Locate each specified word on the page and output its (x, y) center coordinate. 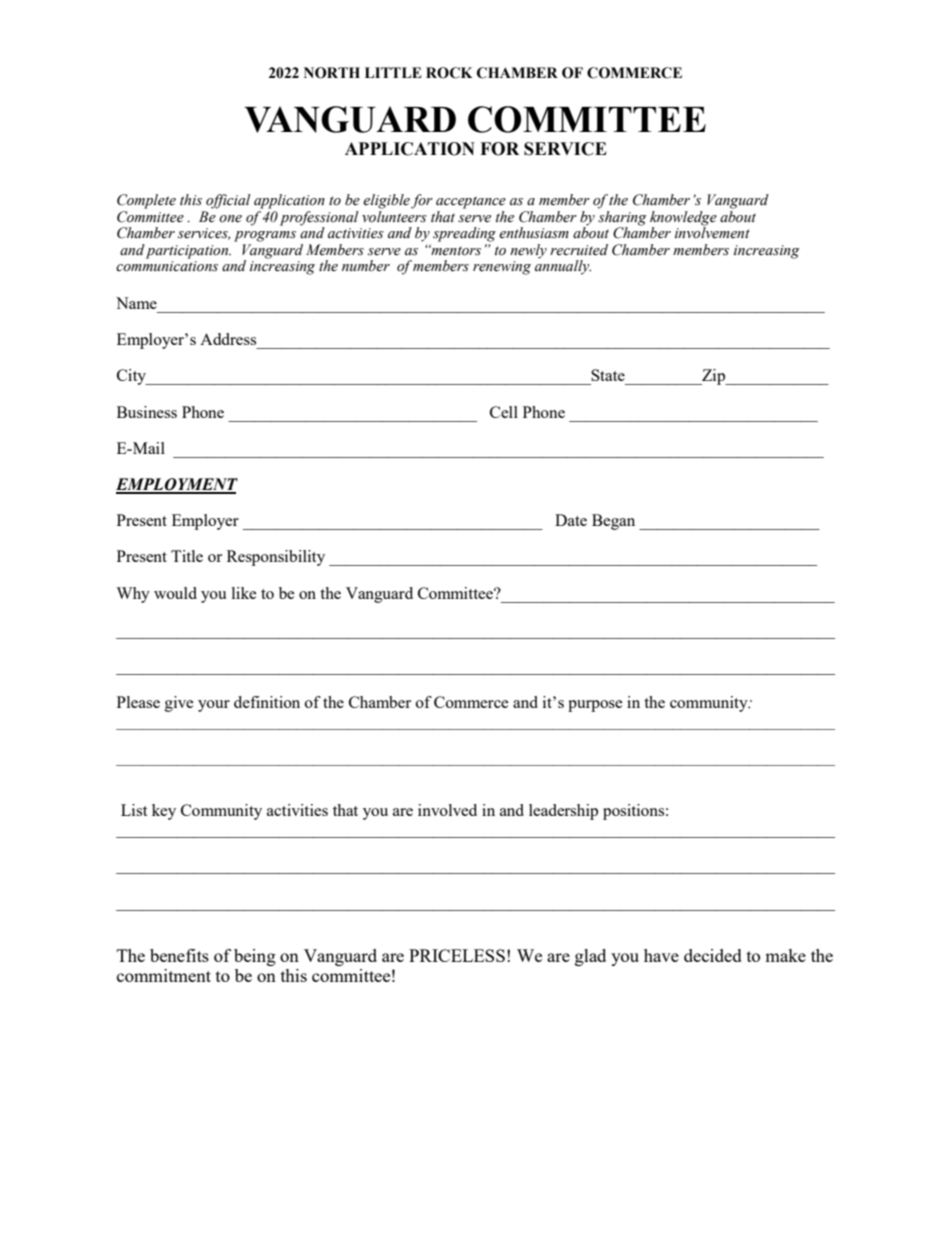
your (214, 706)
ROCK (449, 73)
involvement (712, 232)
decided (713, 955)
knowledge (683, 218)
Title (187, 556)
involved (447, 810)
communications (167, 266)
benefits (179, 955)
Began (613, 522)
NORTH (332, 73)
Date (571, 520)
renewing (502, 268)
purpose (595, 706)
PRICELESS (457, 955)
